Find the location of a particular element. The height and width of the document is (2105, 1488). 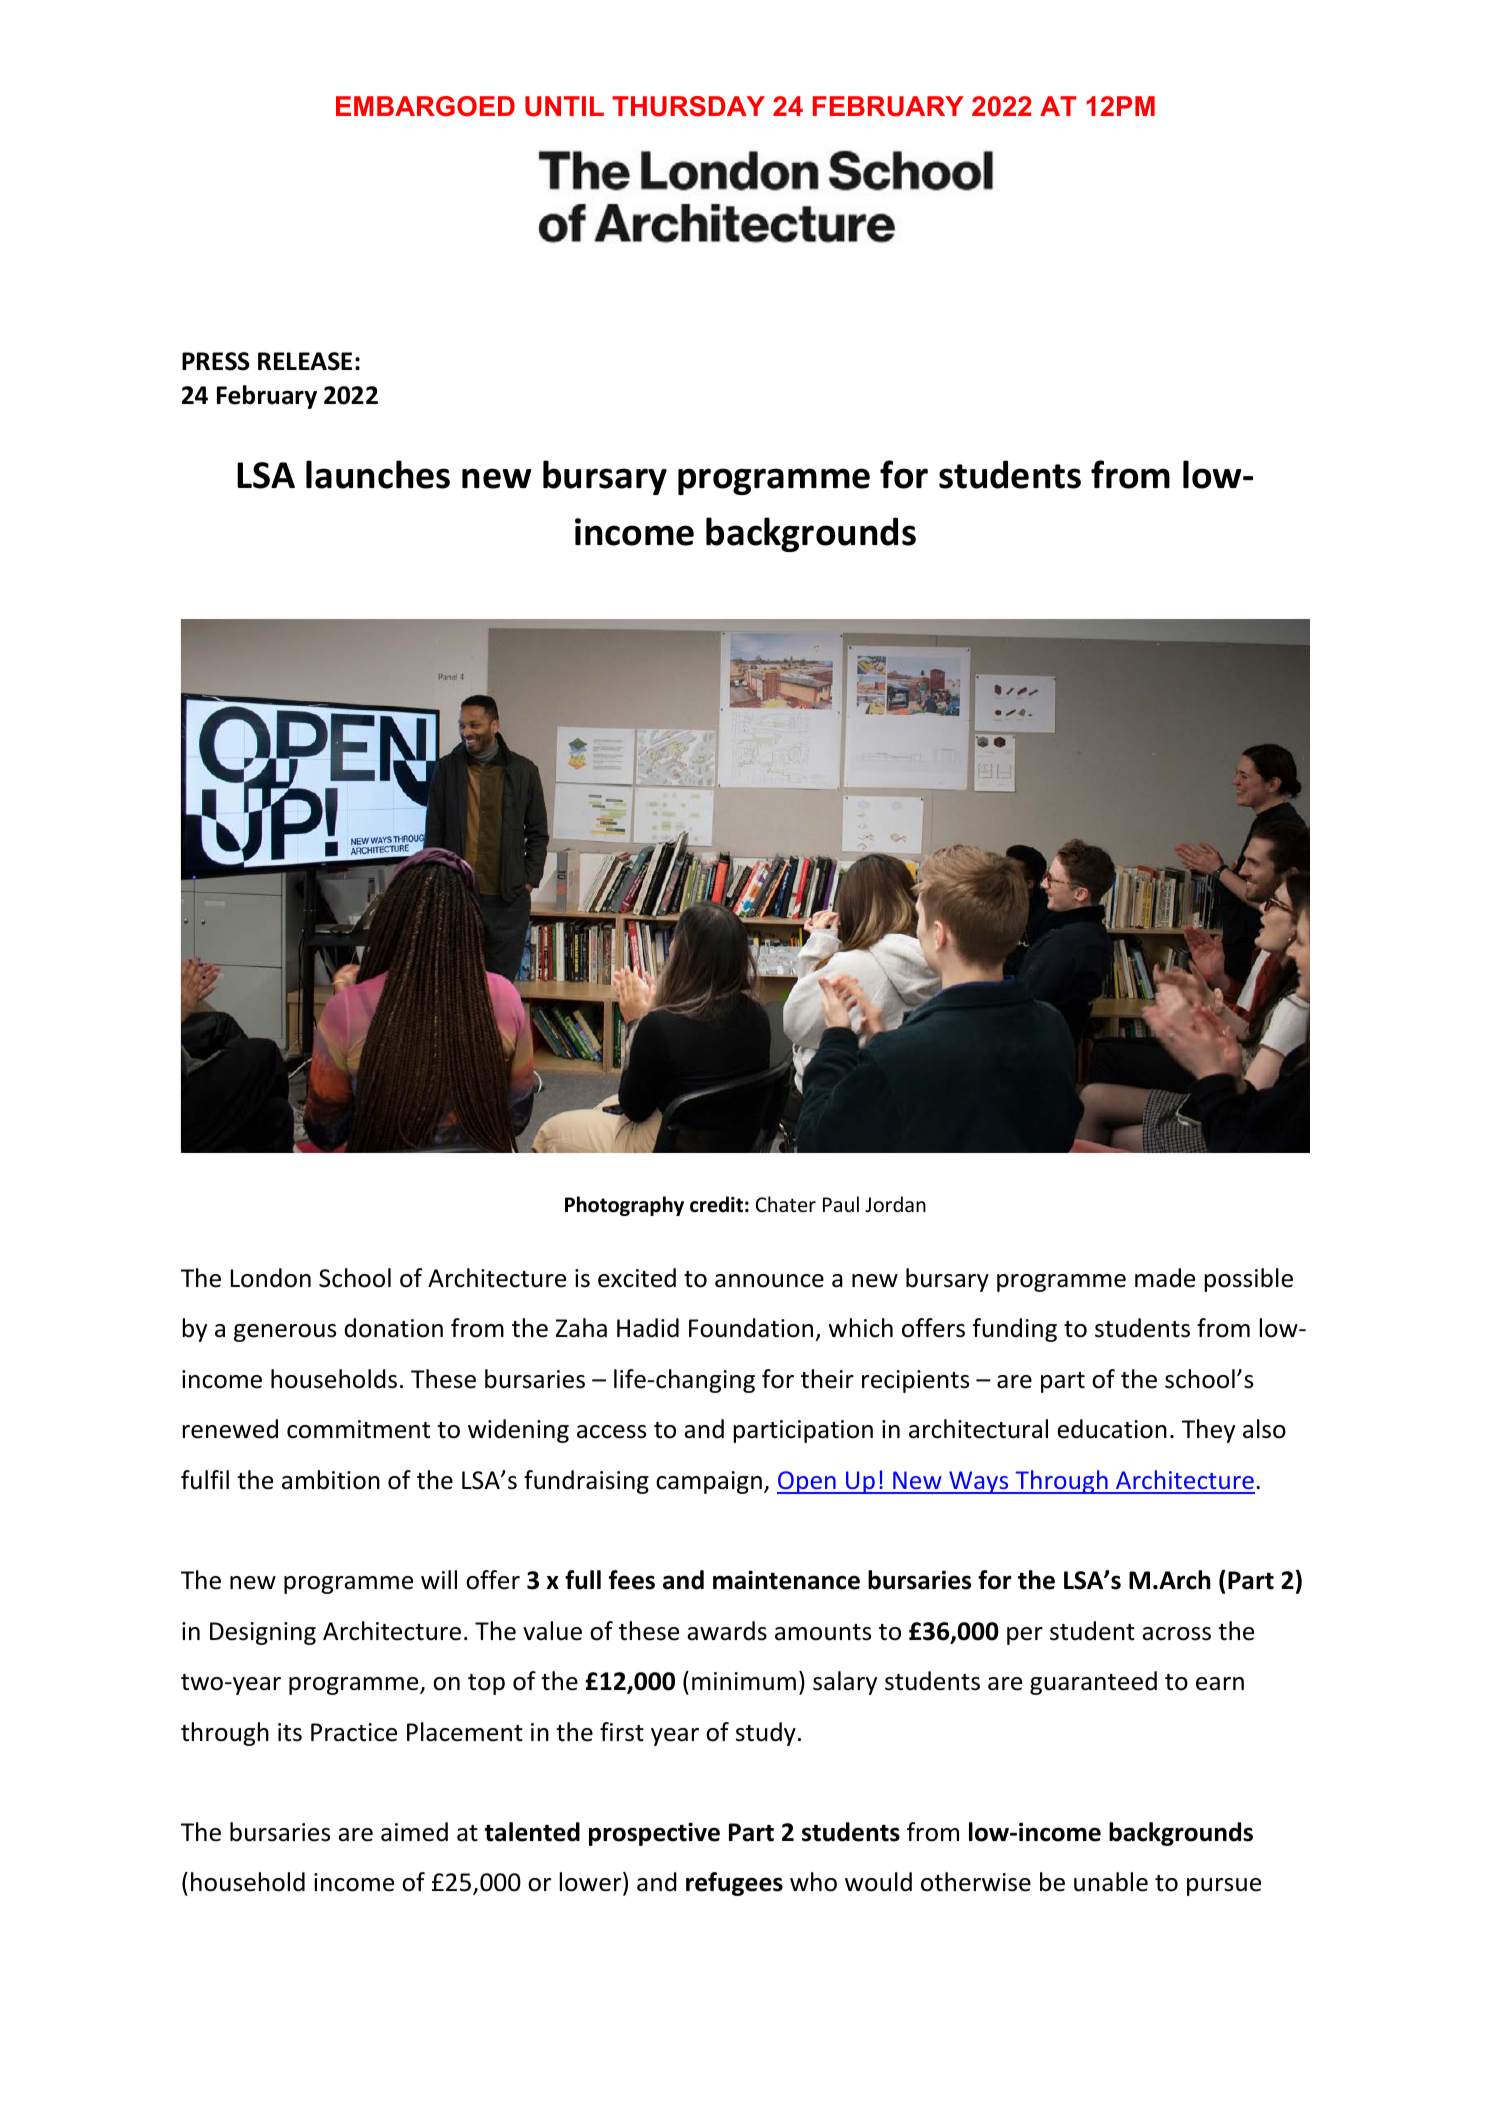

EMBARGOED is located at coordinates (425, 106).
